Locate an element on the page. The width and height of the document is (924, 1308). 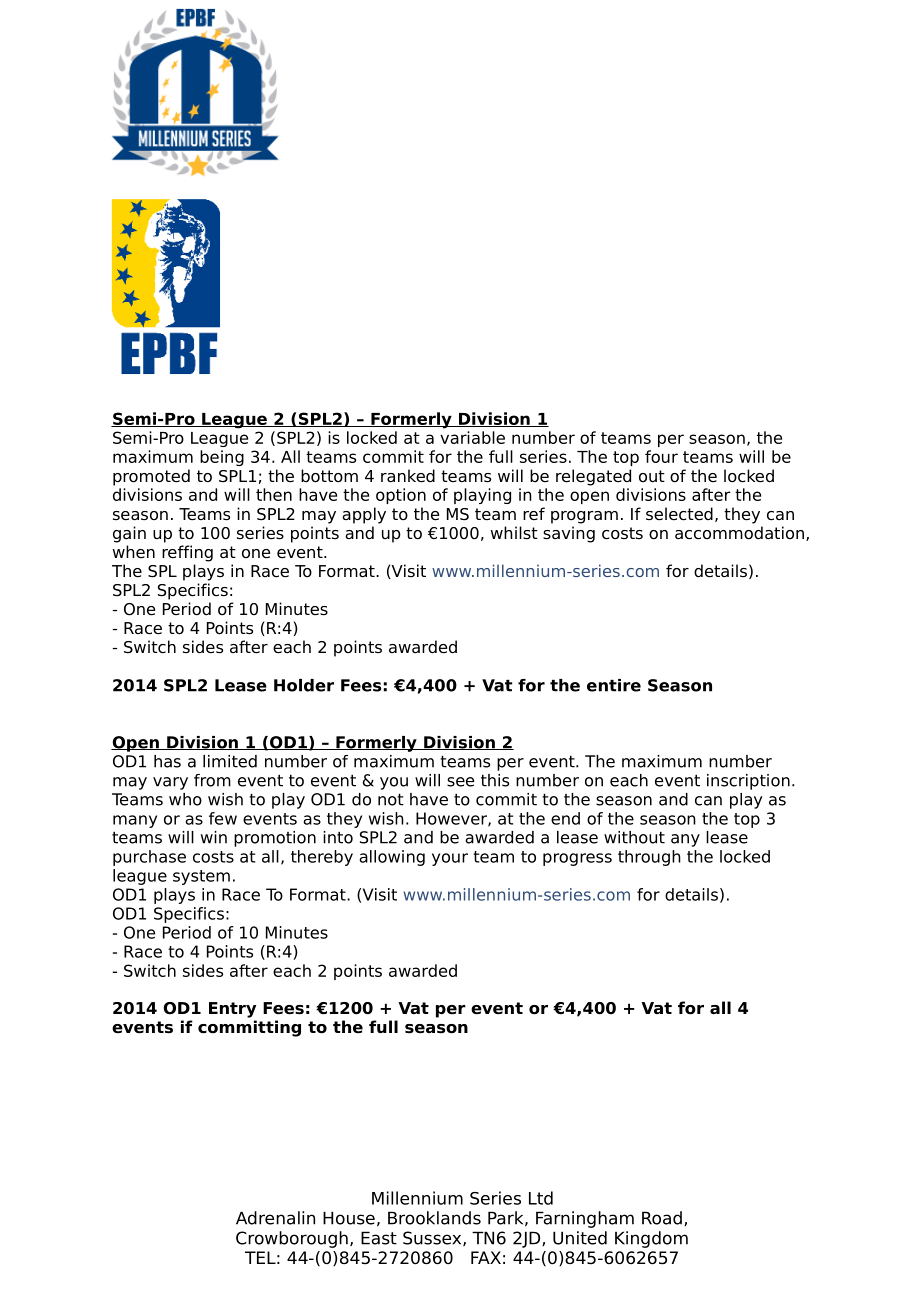
your is located at coordinates (450, 859).
